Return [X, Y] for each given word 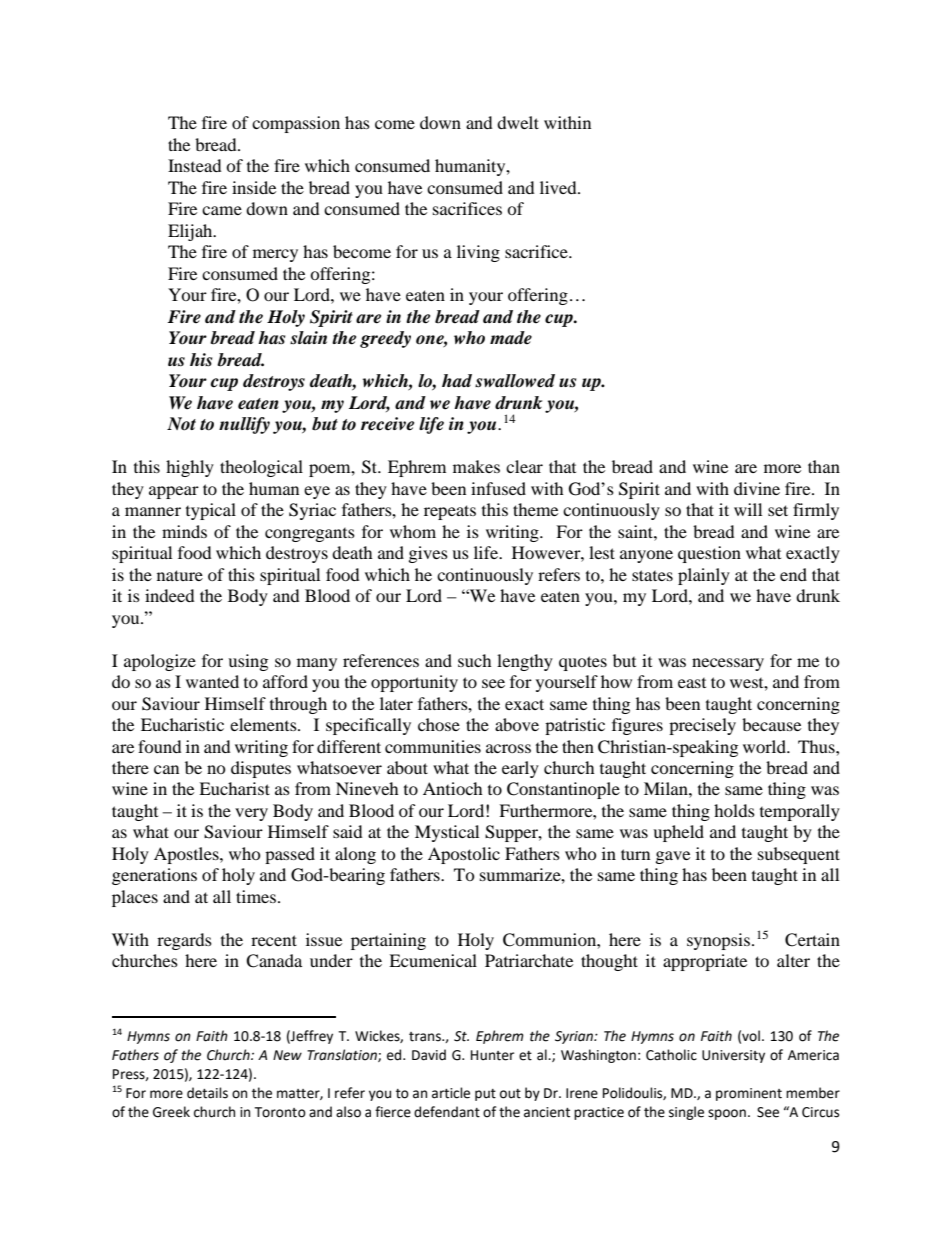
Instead [195, 165]
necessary [728, 664]
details [207, 1093]
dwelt [518, 122]
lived [559, 187]
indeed [170, 595]
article [451, 1093]
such [475, 660]
